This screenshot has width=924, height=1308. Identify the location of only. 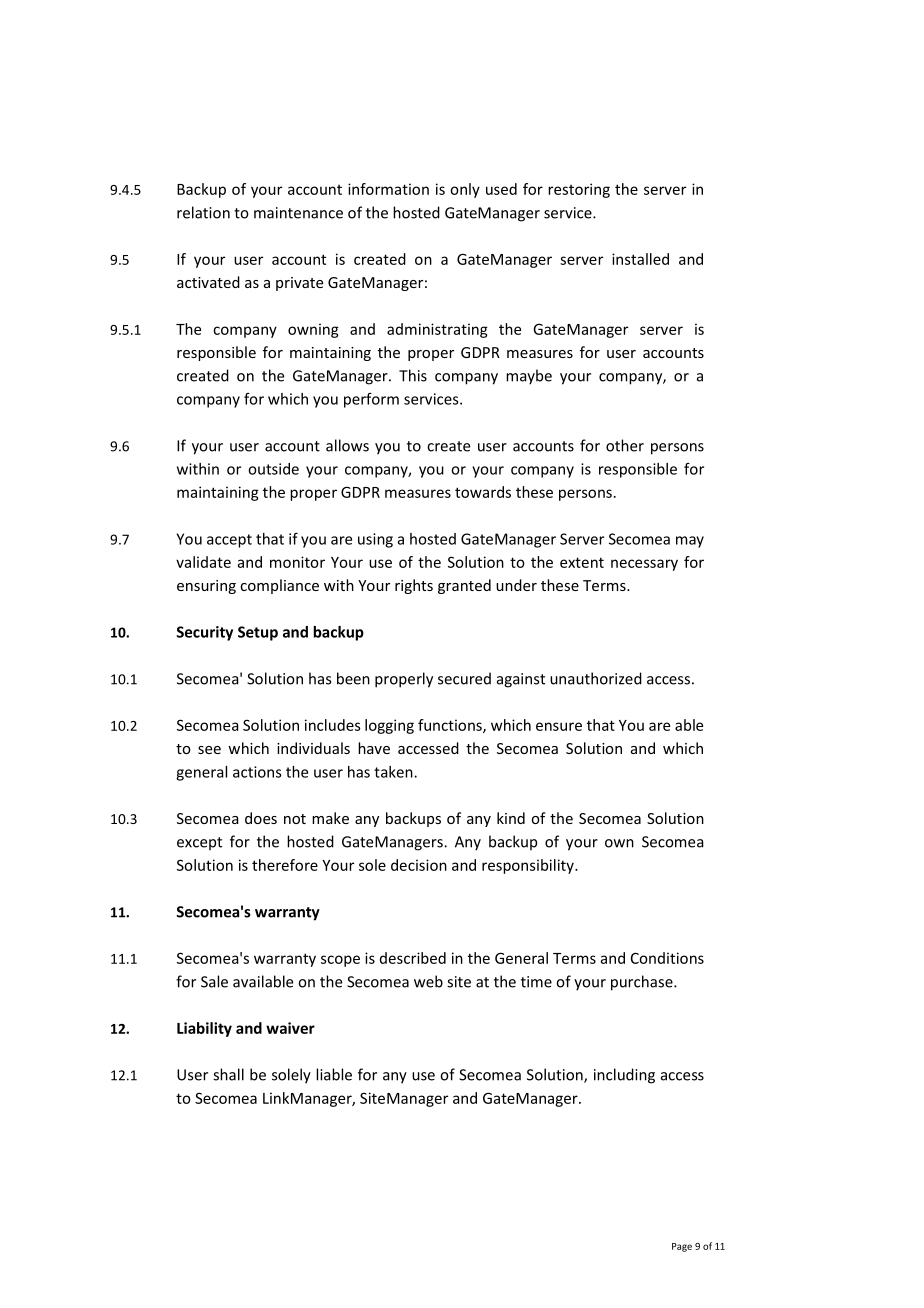
(465, 190).
